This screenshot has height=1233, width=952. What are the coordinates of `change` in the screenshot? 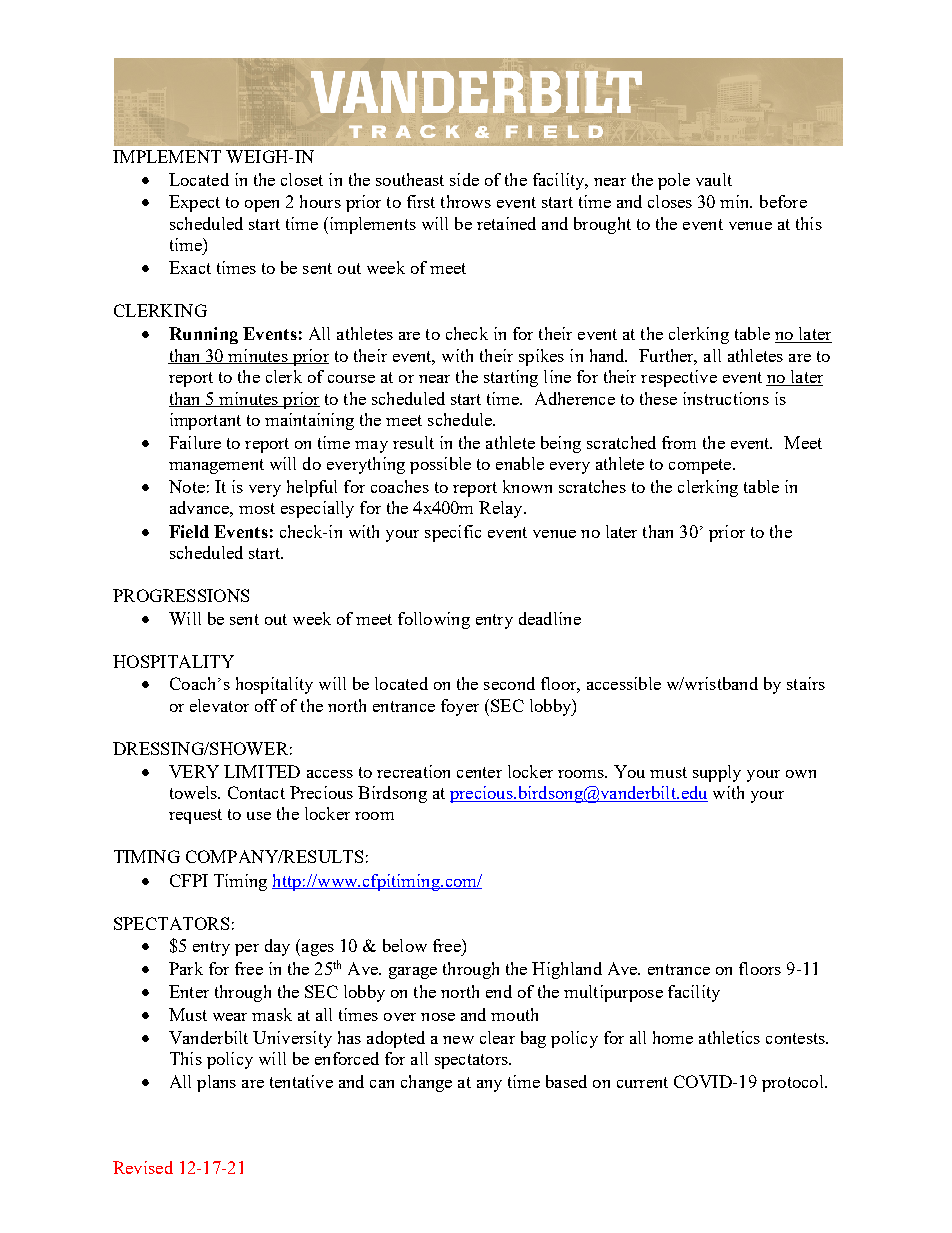 It's located at (426, 1083).
